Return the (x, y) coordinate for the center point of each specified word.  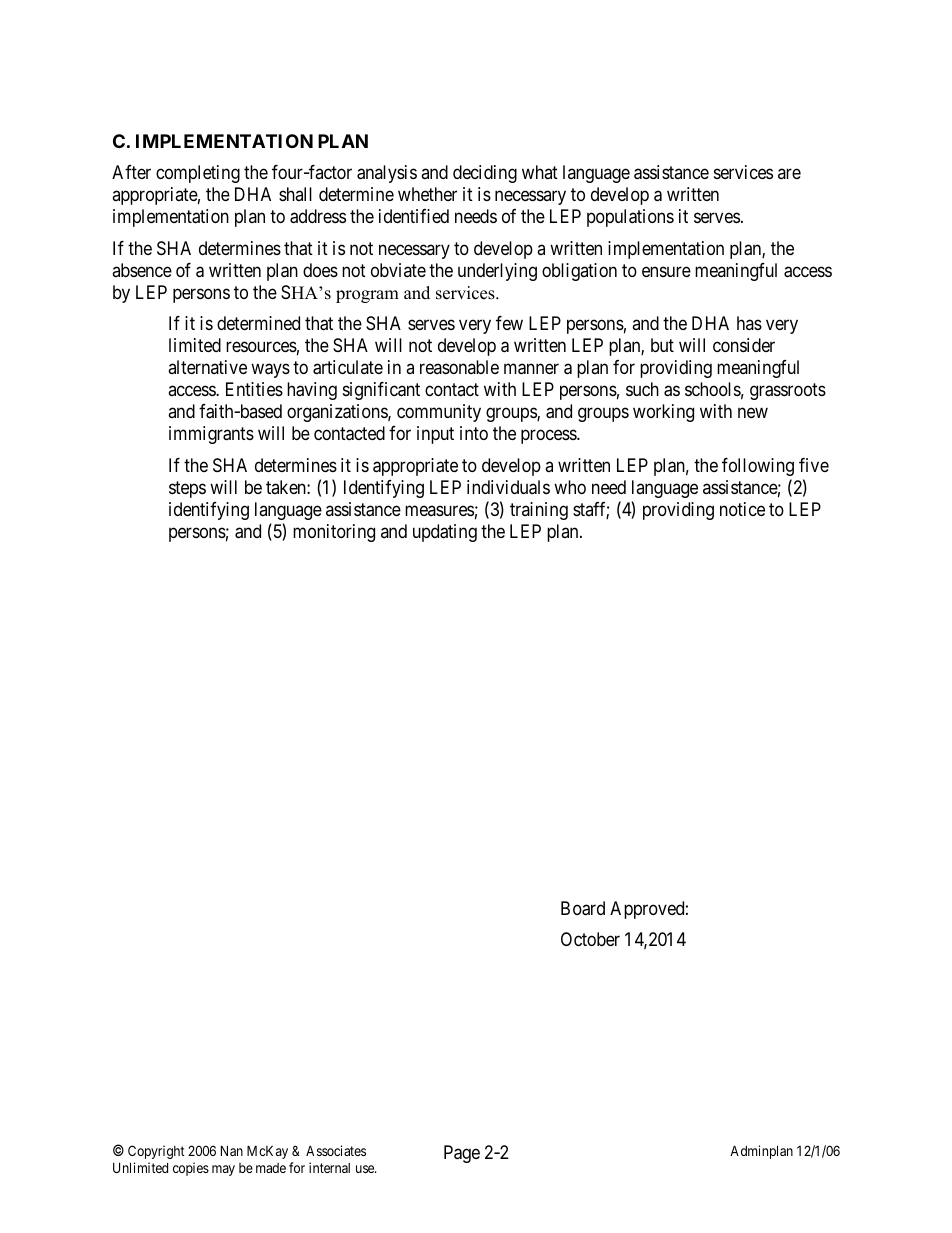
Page (462, 1154)
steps (187, 489)
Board (583, 908)
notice (742, 509)
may (223, 1170)
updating (445, 533)
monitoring (334, 533)
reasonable (459, 367)
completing (198, 174)
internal (329, 1167)
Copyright (156, 1152)
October (590, 939)
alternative (207, 367)
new (753, 413)
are (789, 174)
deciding (485, 174)
